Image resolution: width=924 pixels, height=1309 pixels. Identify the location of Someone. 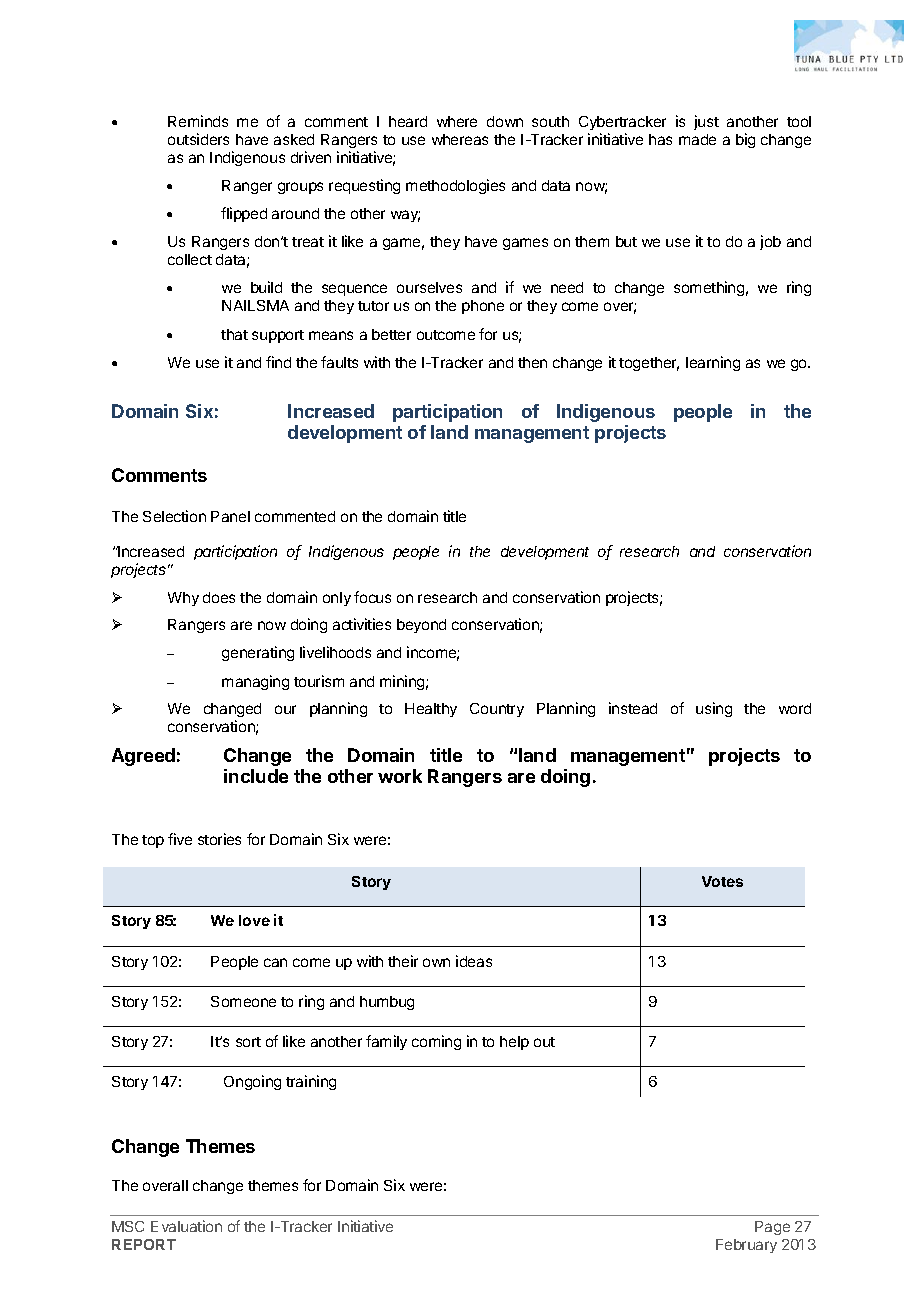
(243, 1001).
